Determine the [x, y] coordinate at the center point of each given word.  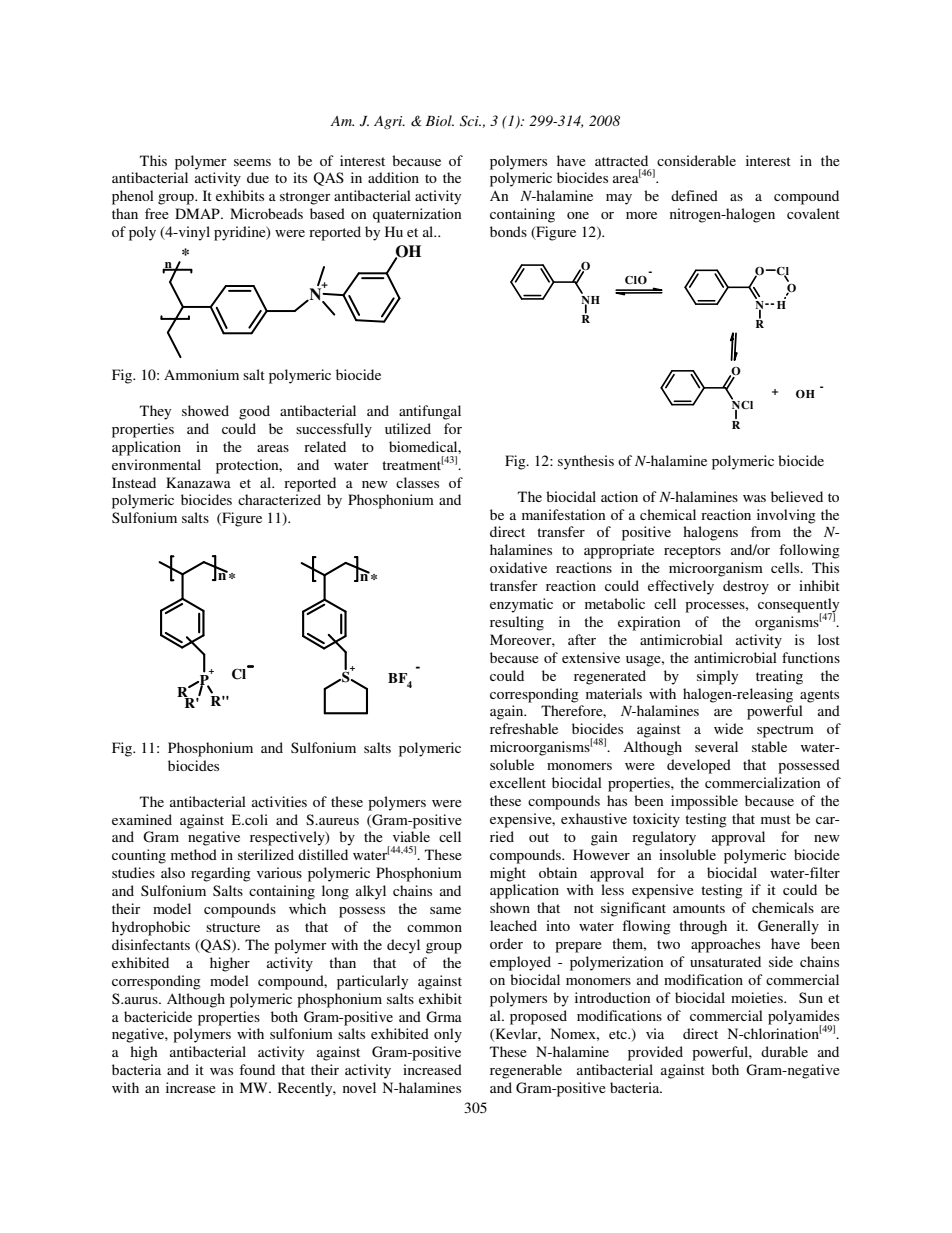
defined [694, 195]
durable [784, 1051]
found [257, 1069]
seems [252, 162]
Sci [470, 121]
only [448, 1035]
